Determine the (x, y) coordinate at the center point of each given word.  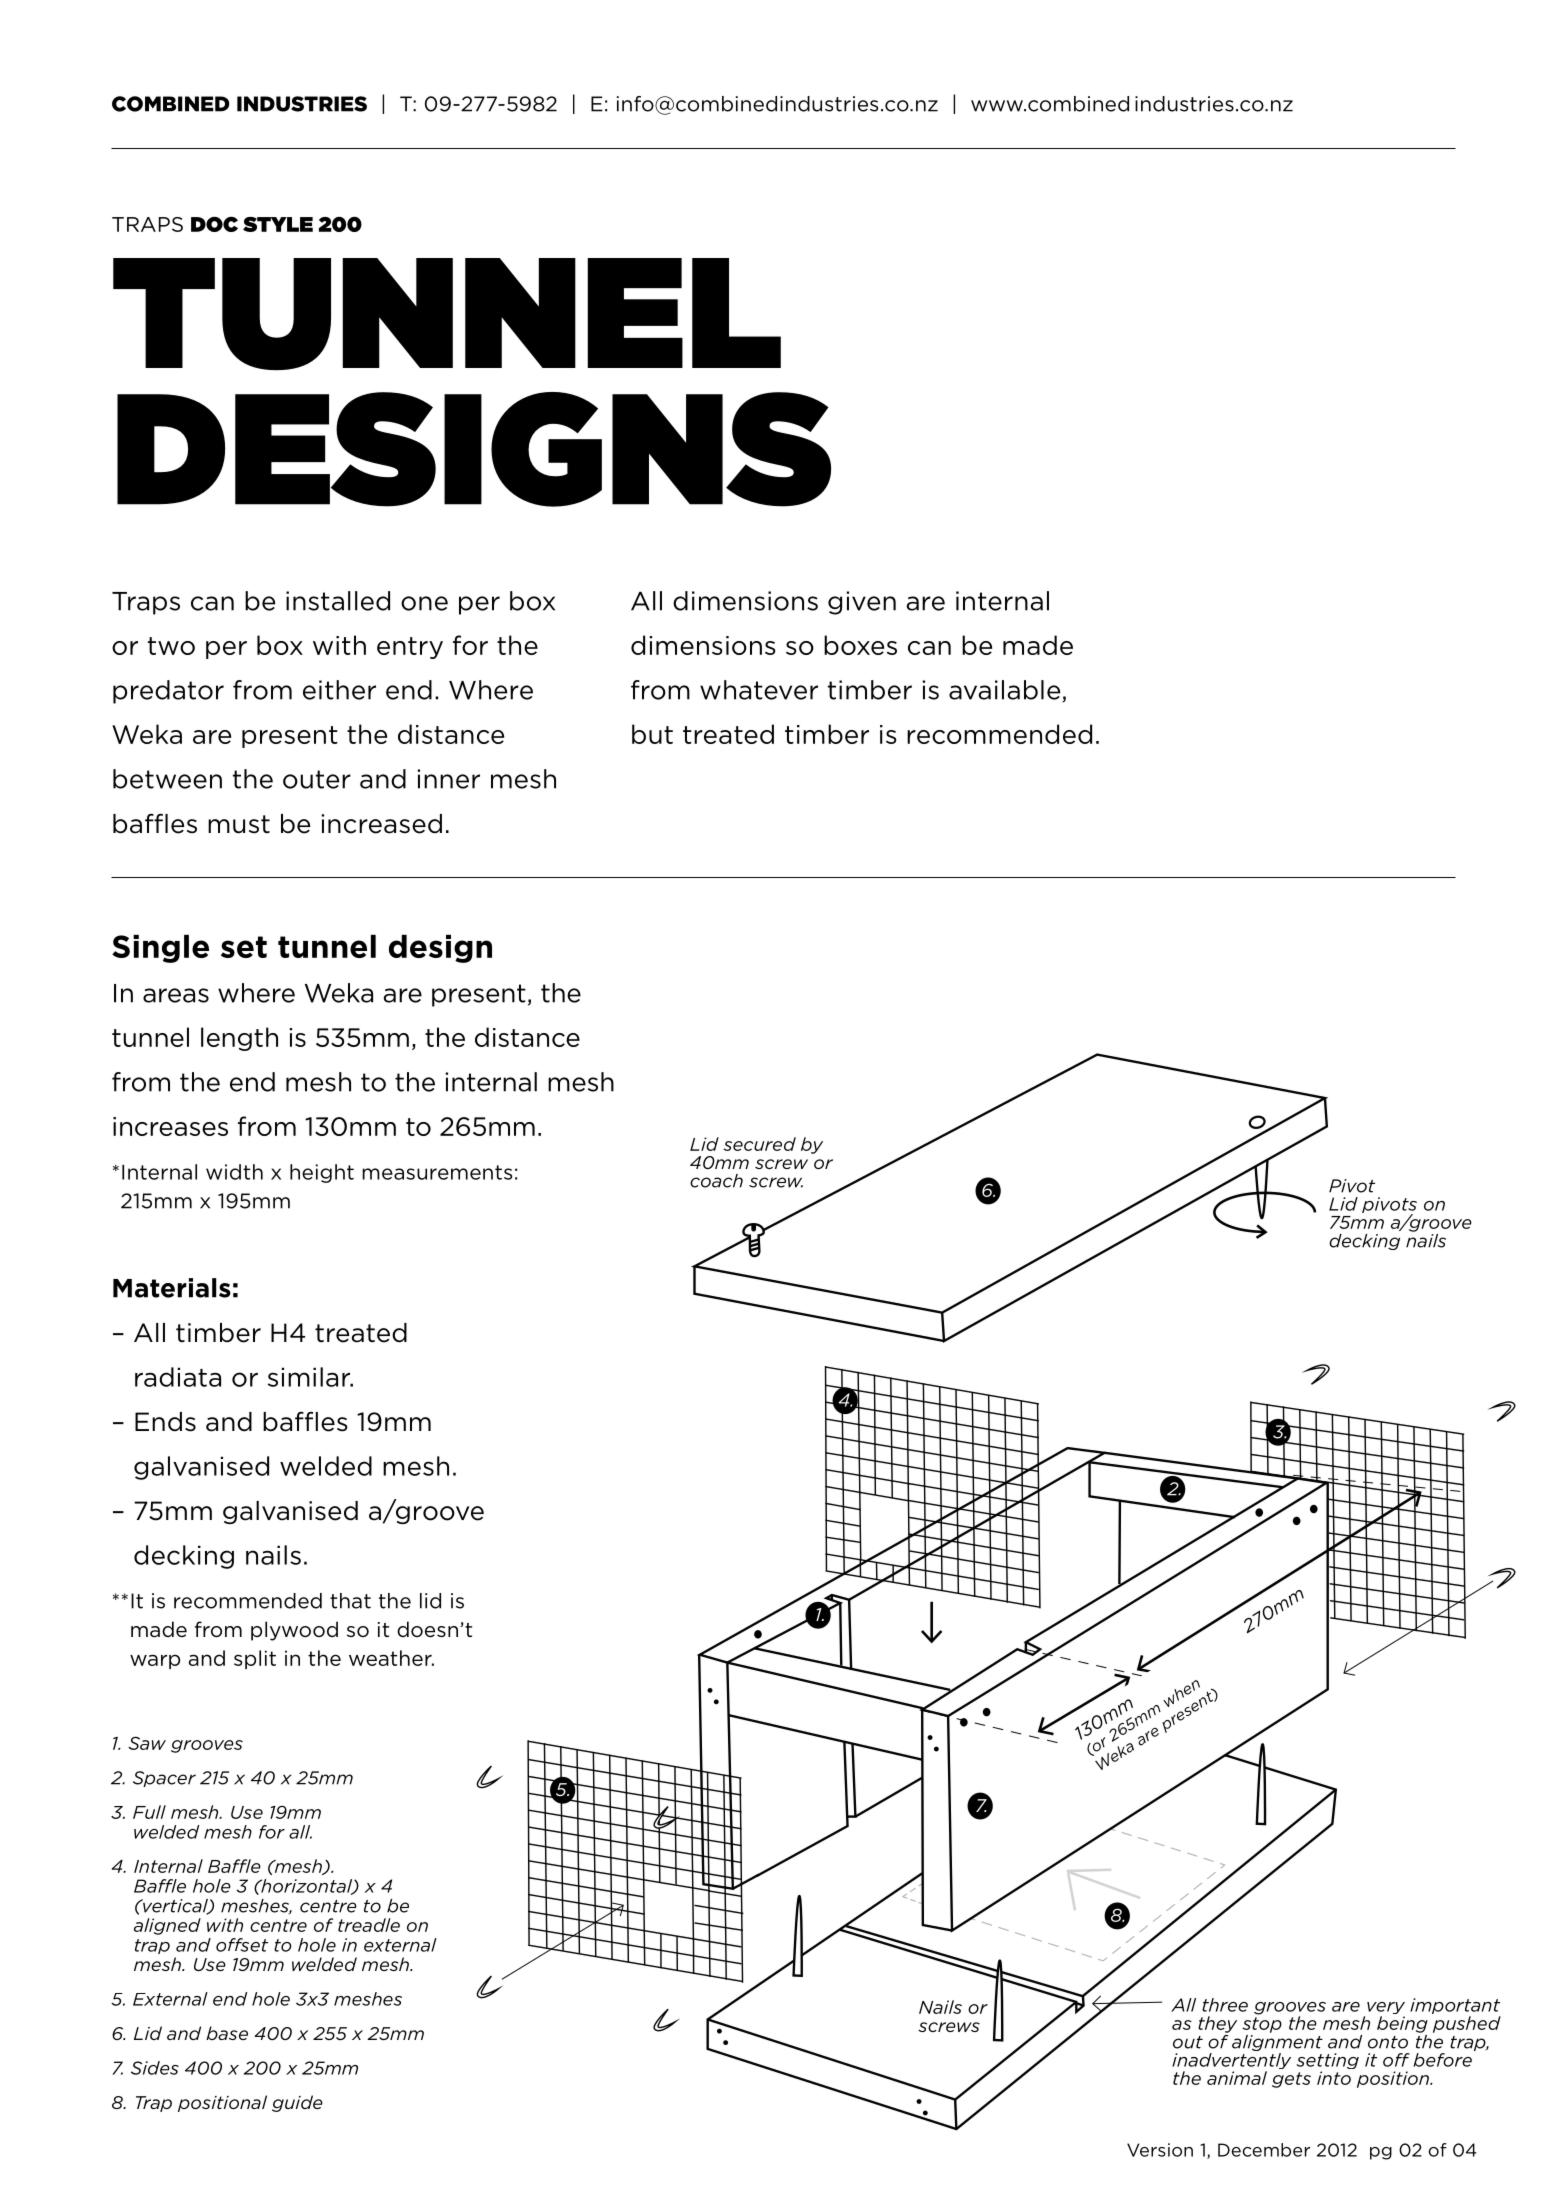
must (239, 824)
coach (716, 1181)
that (350, 1601)
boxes (860, 645)
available (1006, 691)
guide (297, 2103)
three (1225, 2005)
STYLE (278, 224)
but (652, 734)
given (862, 603)
